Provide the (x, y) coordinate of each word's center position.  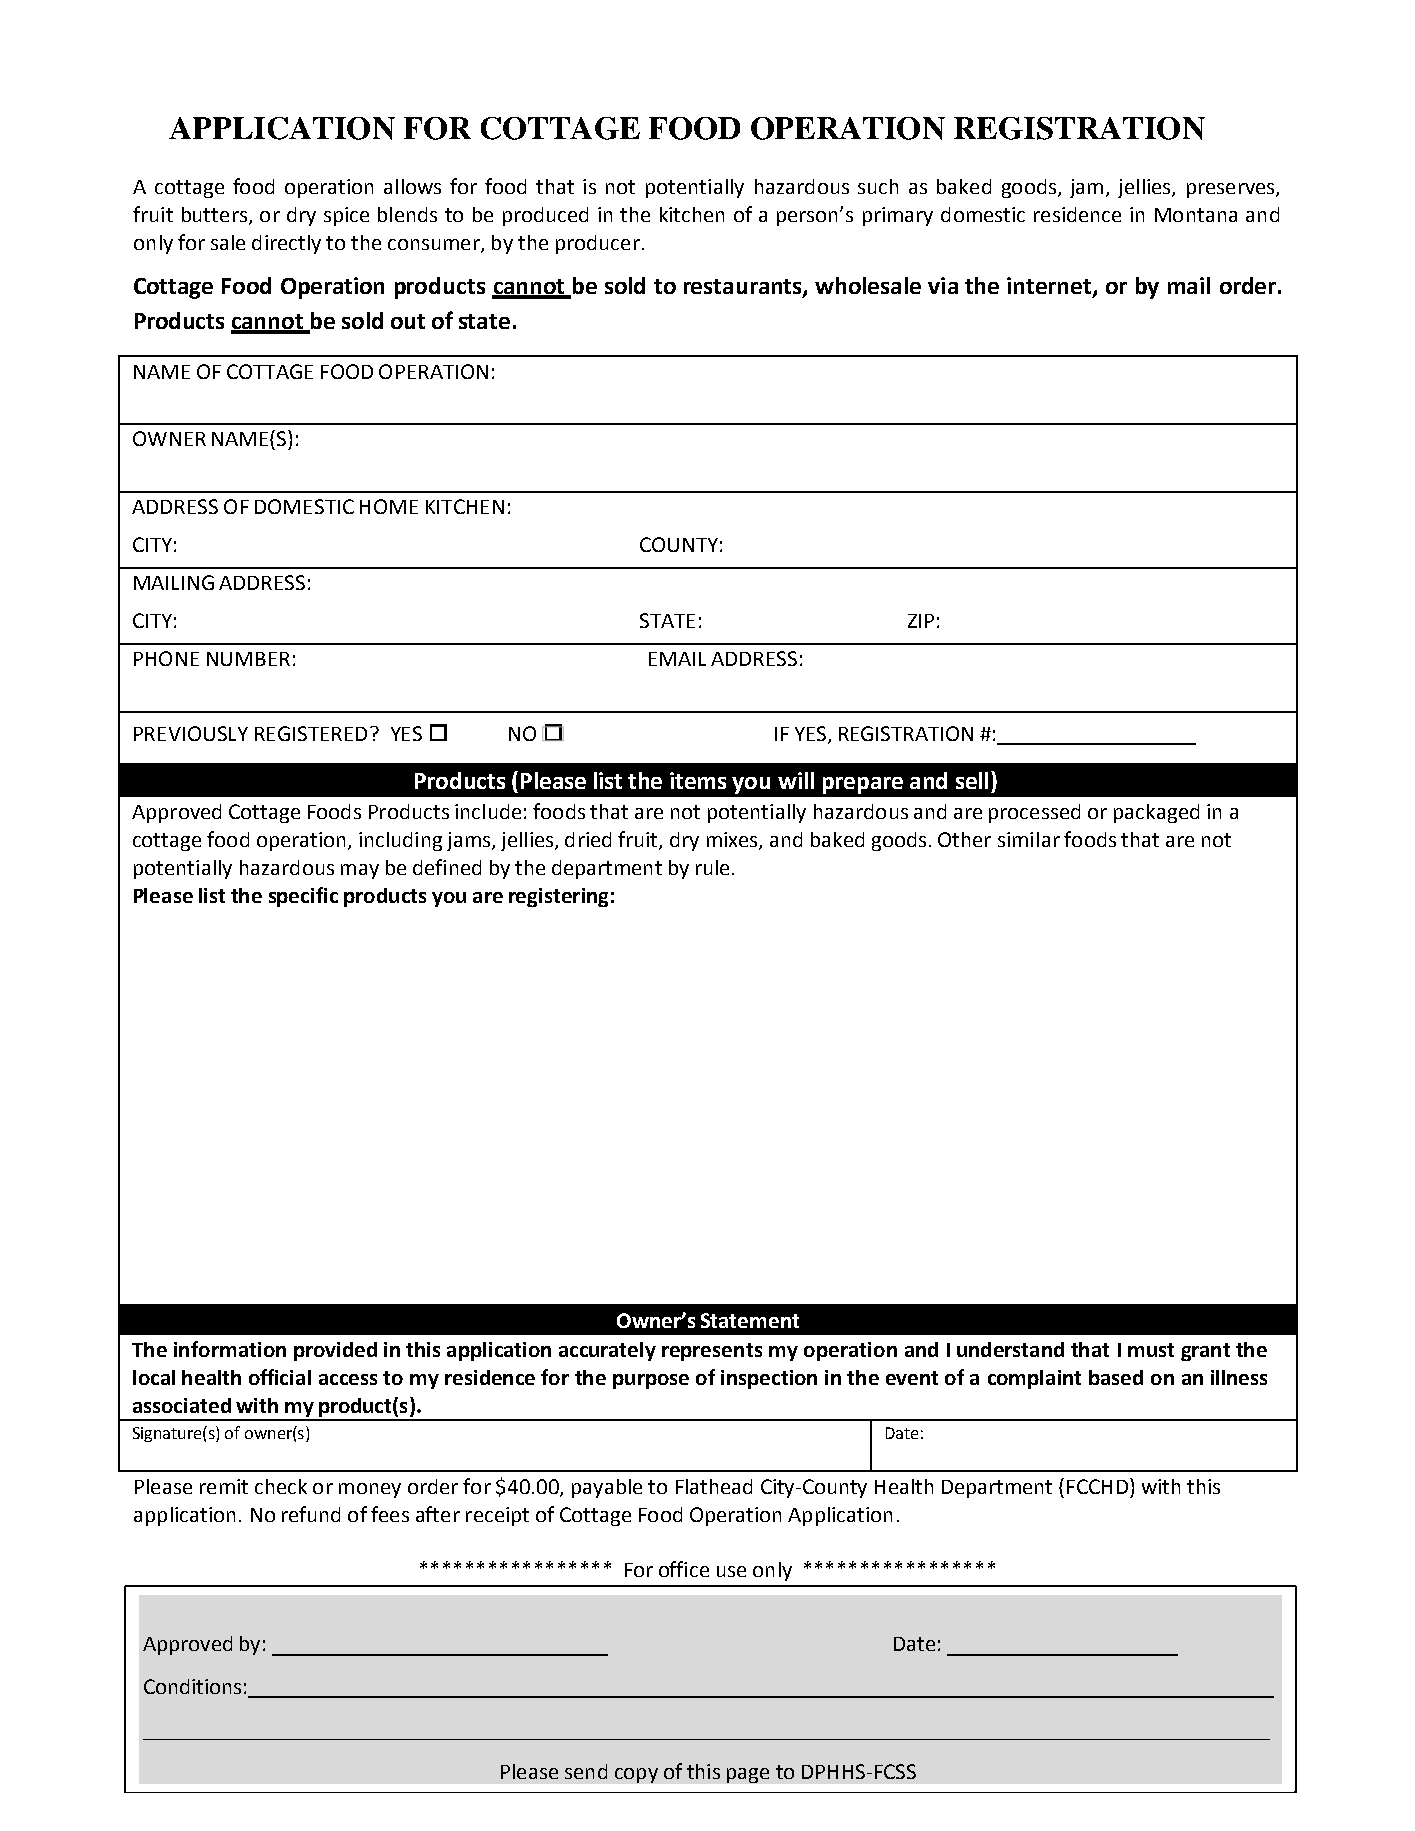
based (1116, 1377)
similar (1029, 839)
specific (303, 897)
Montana (1196, 215)
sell (972, 780)
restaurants (744, 288)
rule (712, 867)
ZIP (921, 621)
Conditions (192, 1686)
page (748, 1775)
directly (286, 244)
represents (712, 1352)
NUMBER (248, 659)
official (280, 1377)
